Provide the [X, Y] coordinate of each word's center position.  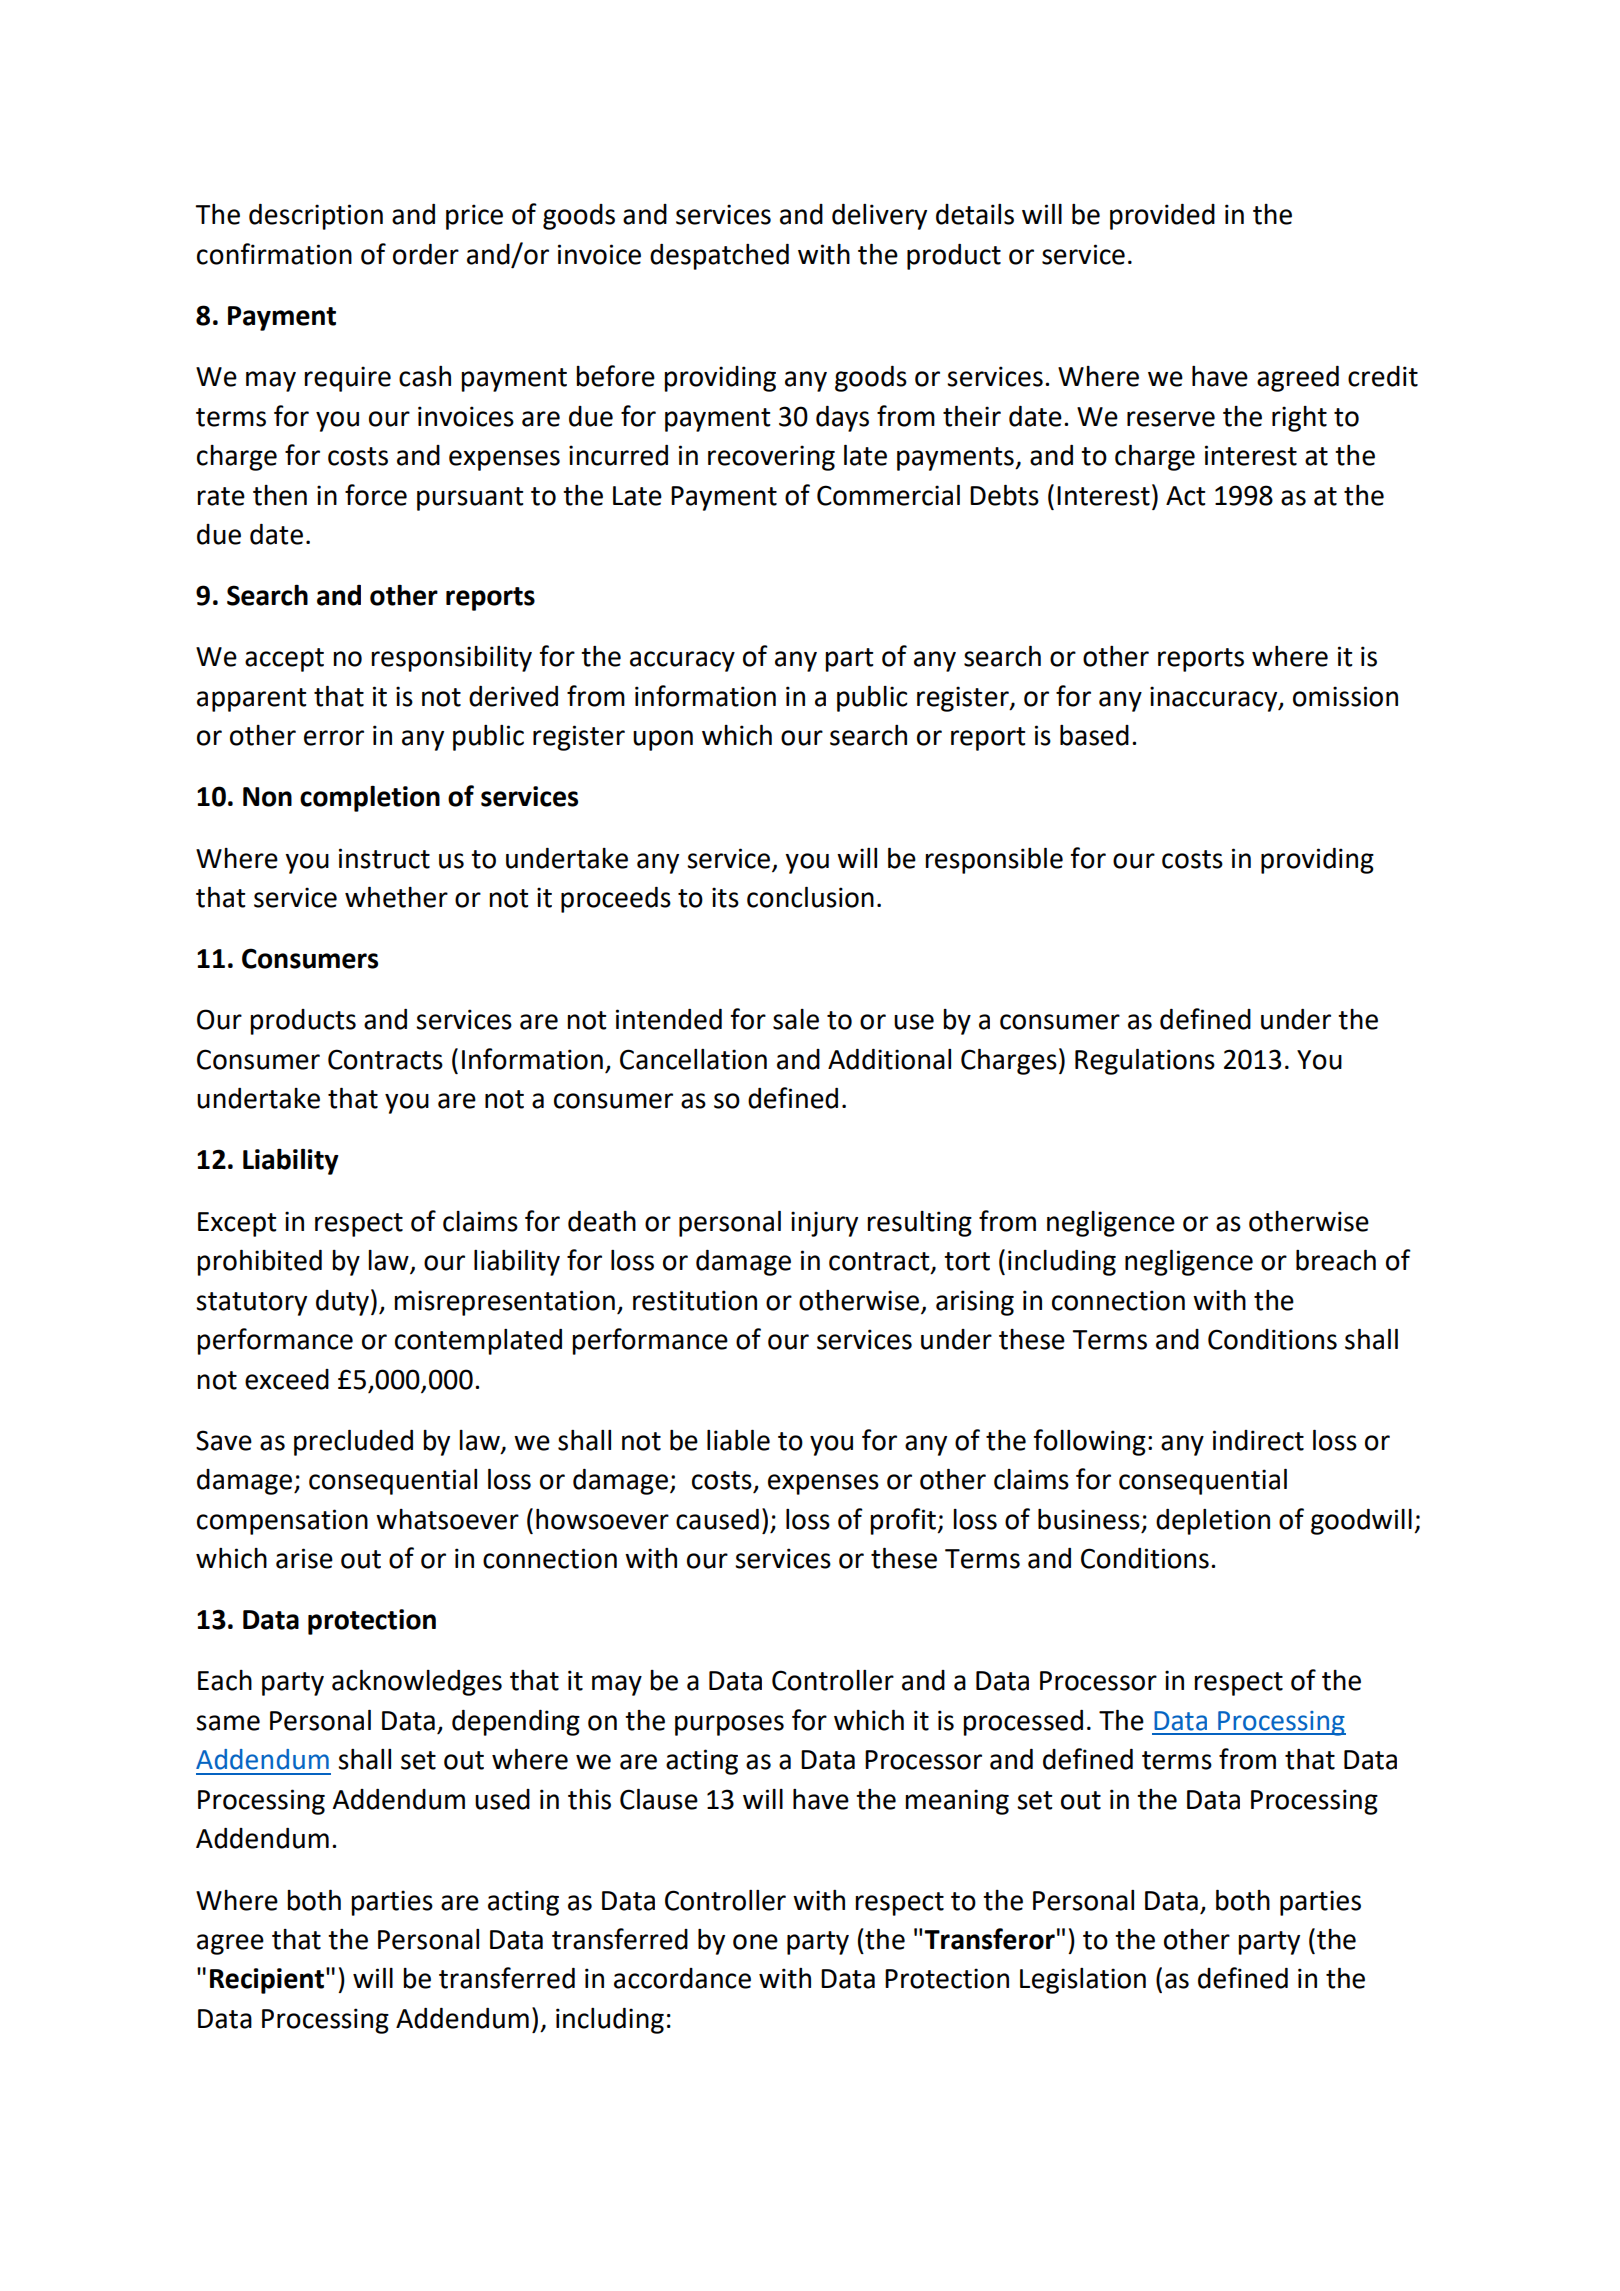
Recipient [268, 1981]
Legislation [1083, 1981]
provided [1162, 217]
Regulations [1145, 1061]
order [426, 254]
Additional [889, 1059]
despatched [719, 257]
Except [237, 1224]
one [755, 1942]
